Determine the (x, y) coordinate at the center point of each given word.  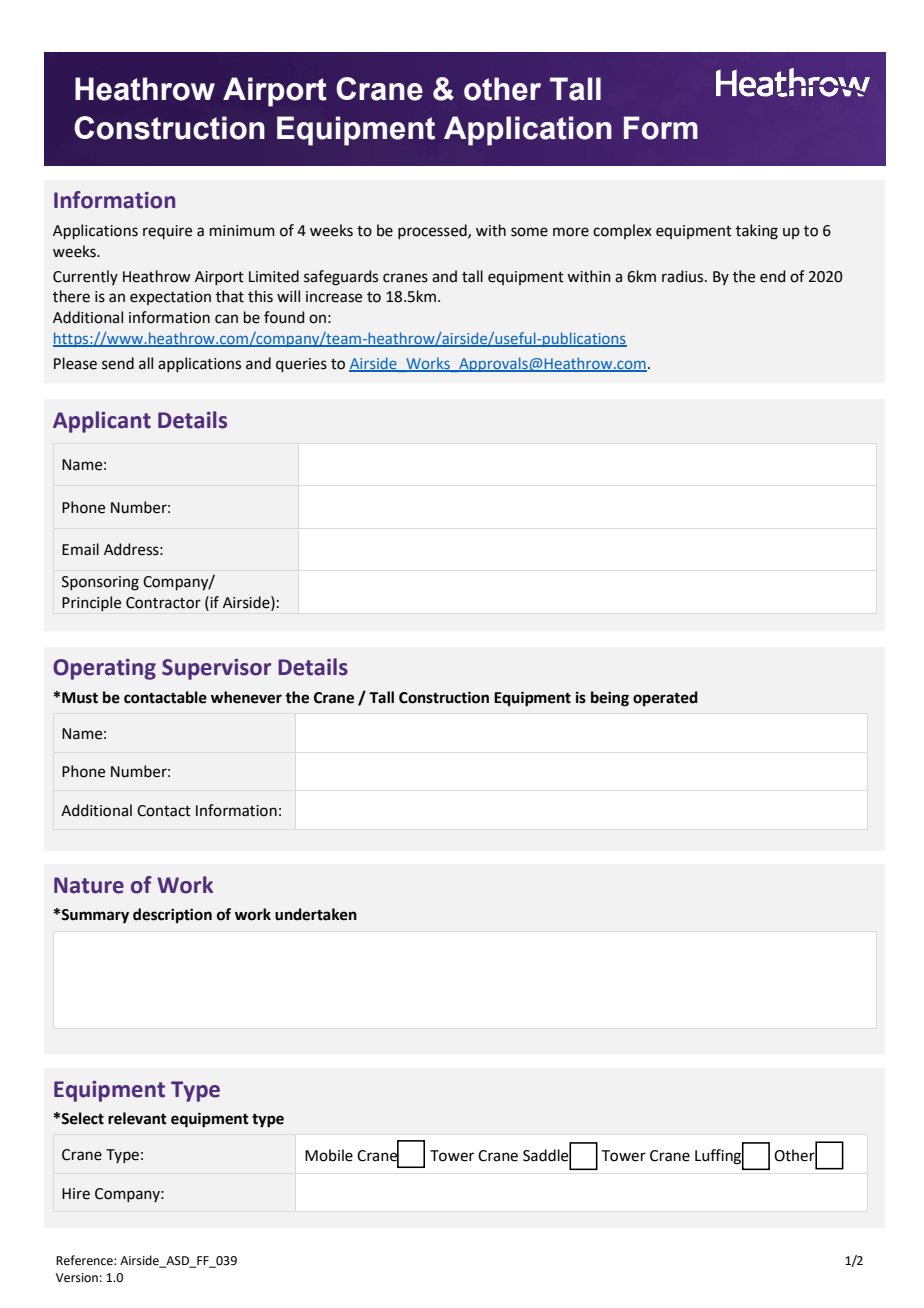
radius (684, 276)
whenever (246, 697)
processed (433, 231)
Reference (85, 1260)
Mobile (329, 1155)
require (167, 232)
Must (80, 698)
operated (665, 699)
